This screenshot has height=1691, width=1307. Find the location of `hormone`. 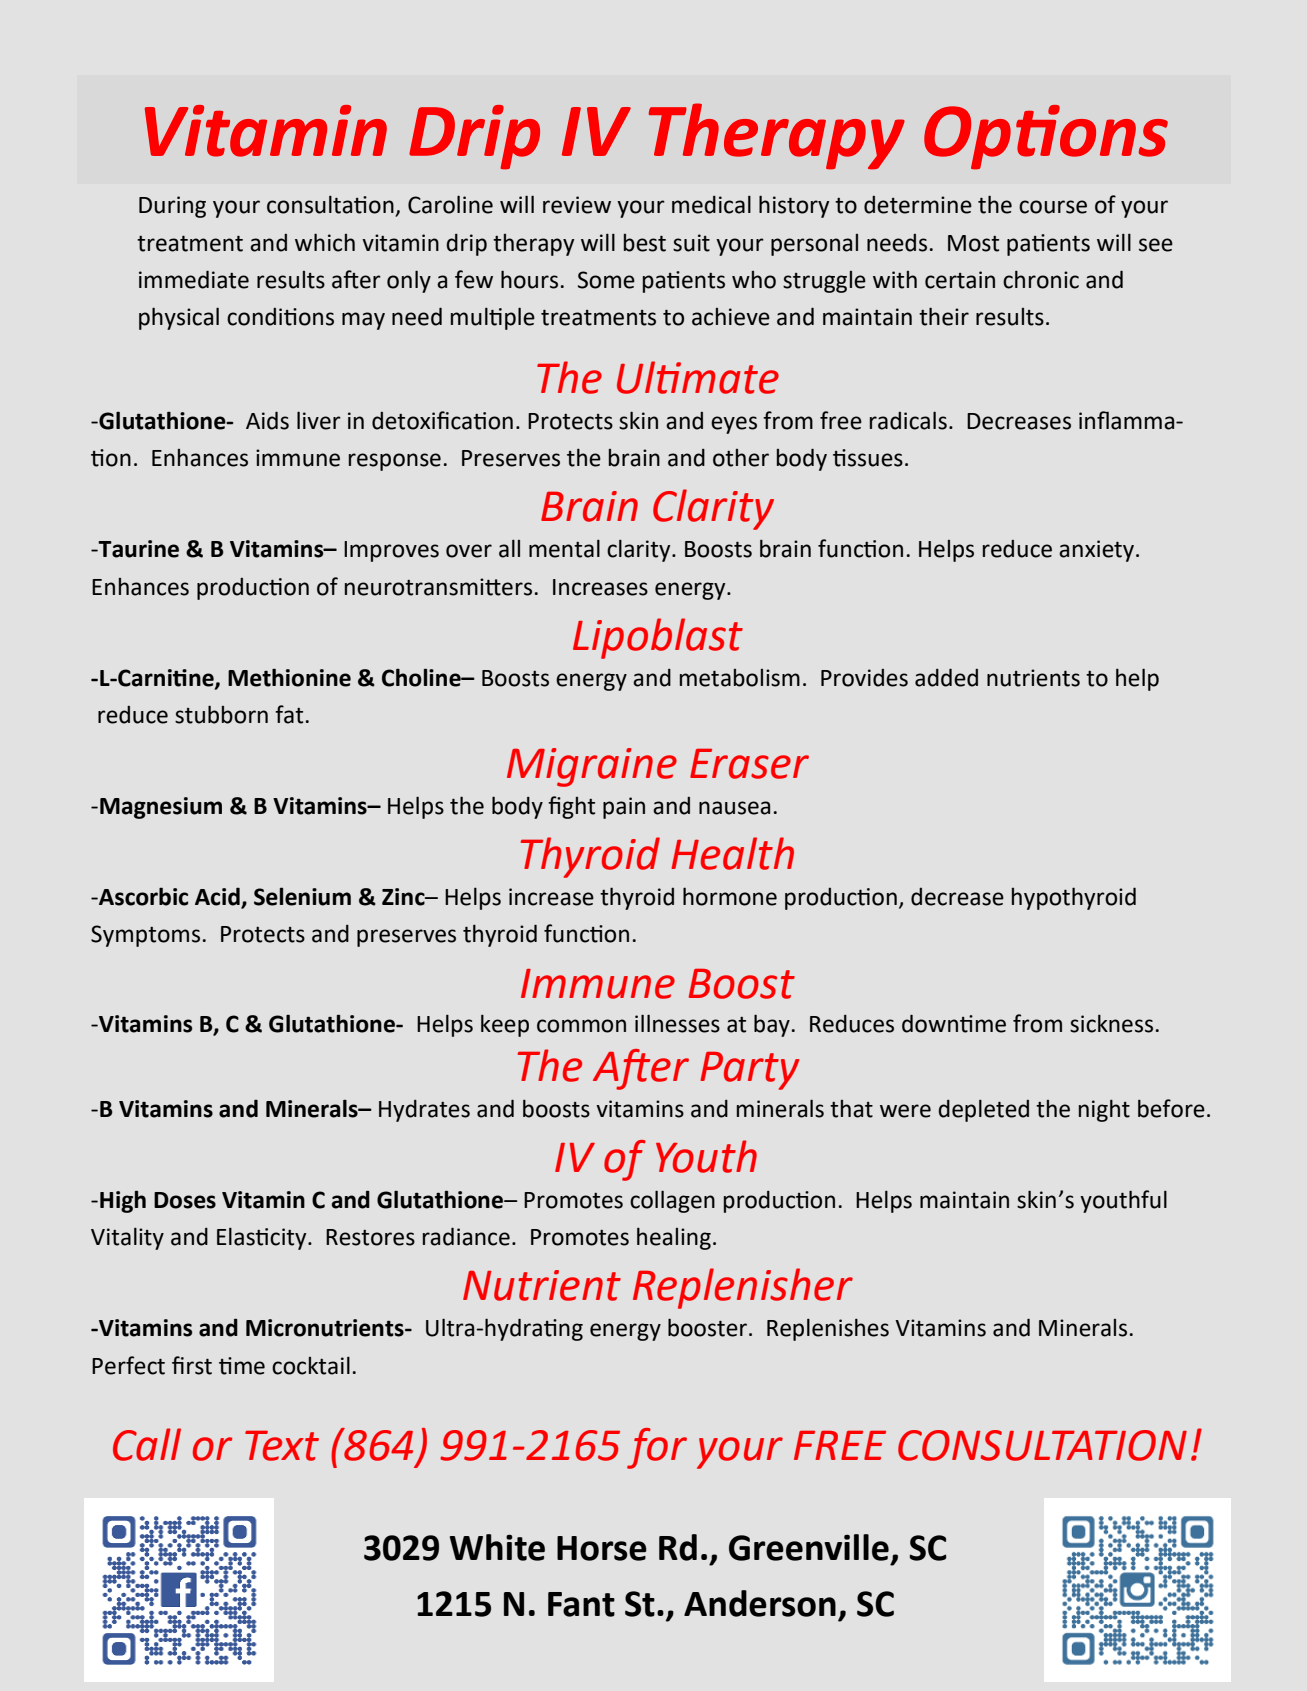

hormone is located at coordinates (730, 896).
